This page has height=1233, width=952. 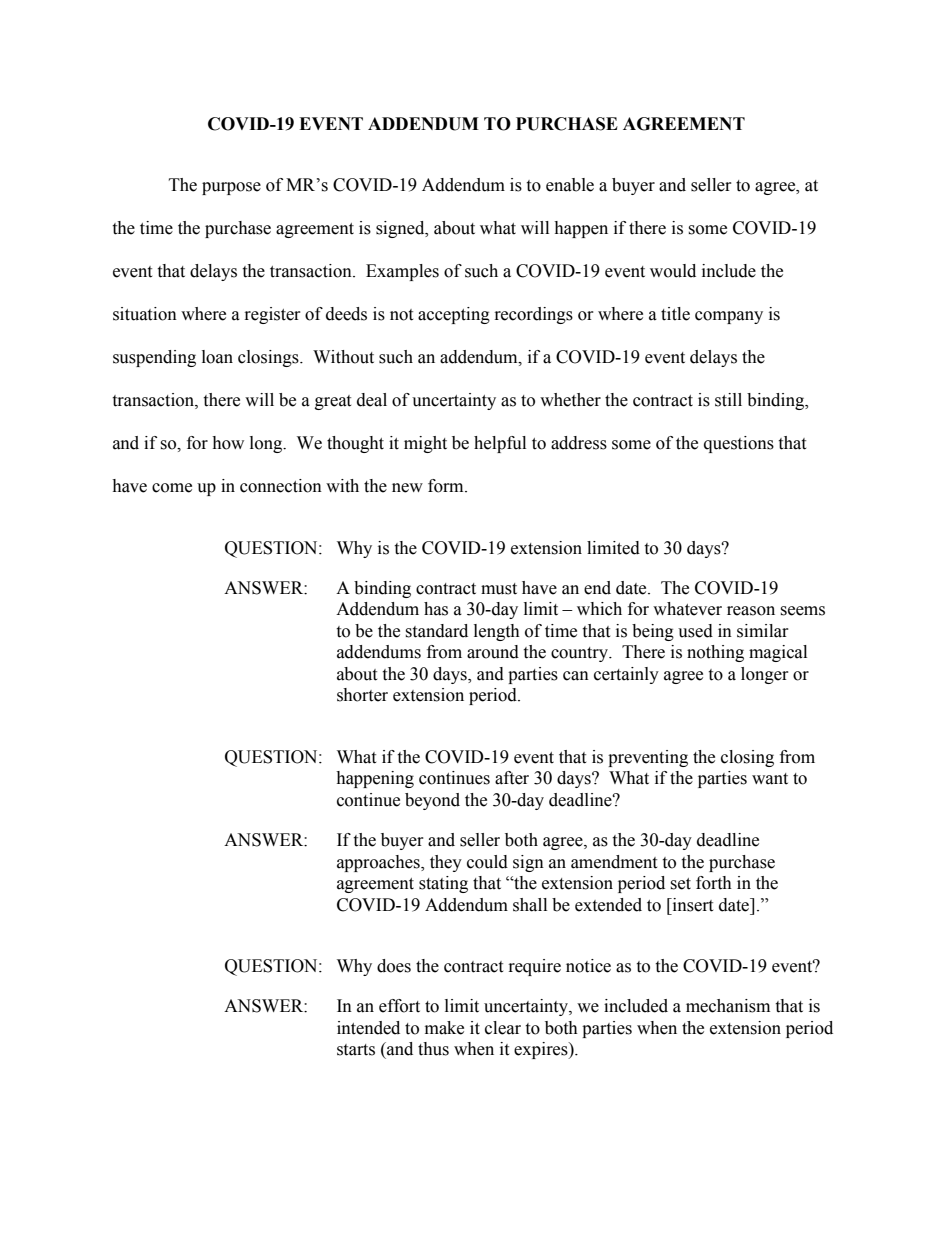 I want to click on enable, so click(x=570, y=185).
